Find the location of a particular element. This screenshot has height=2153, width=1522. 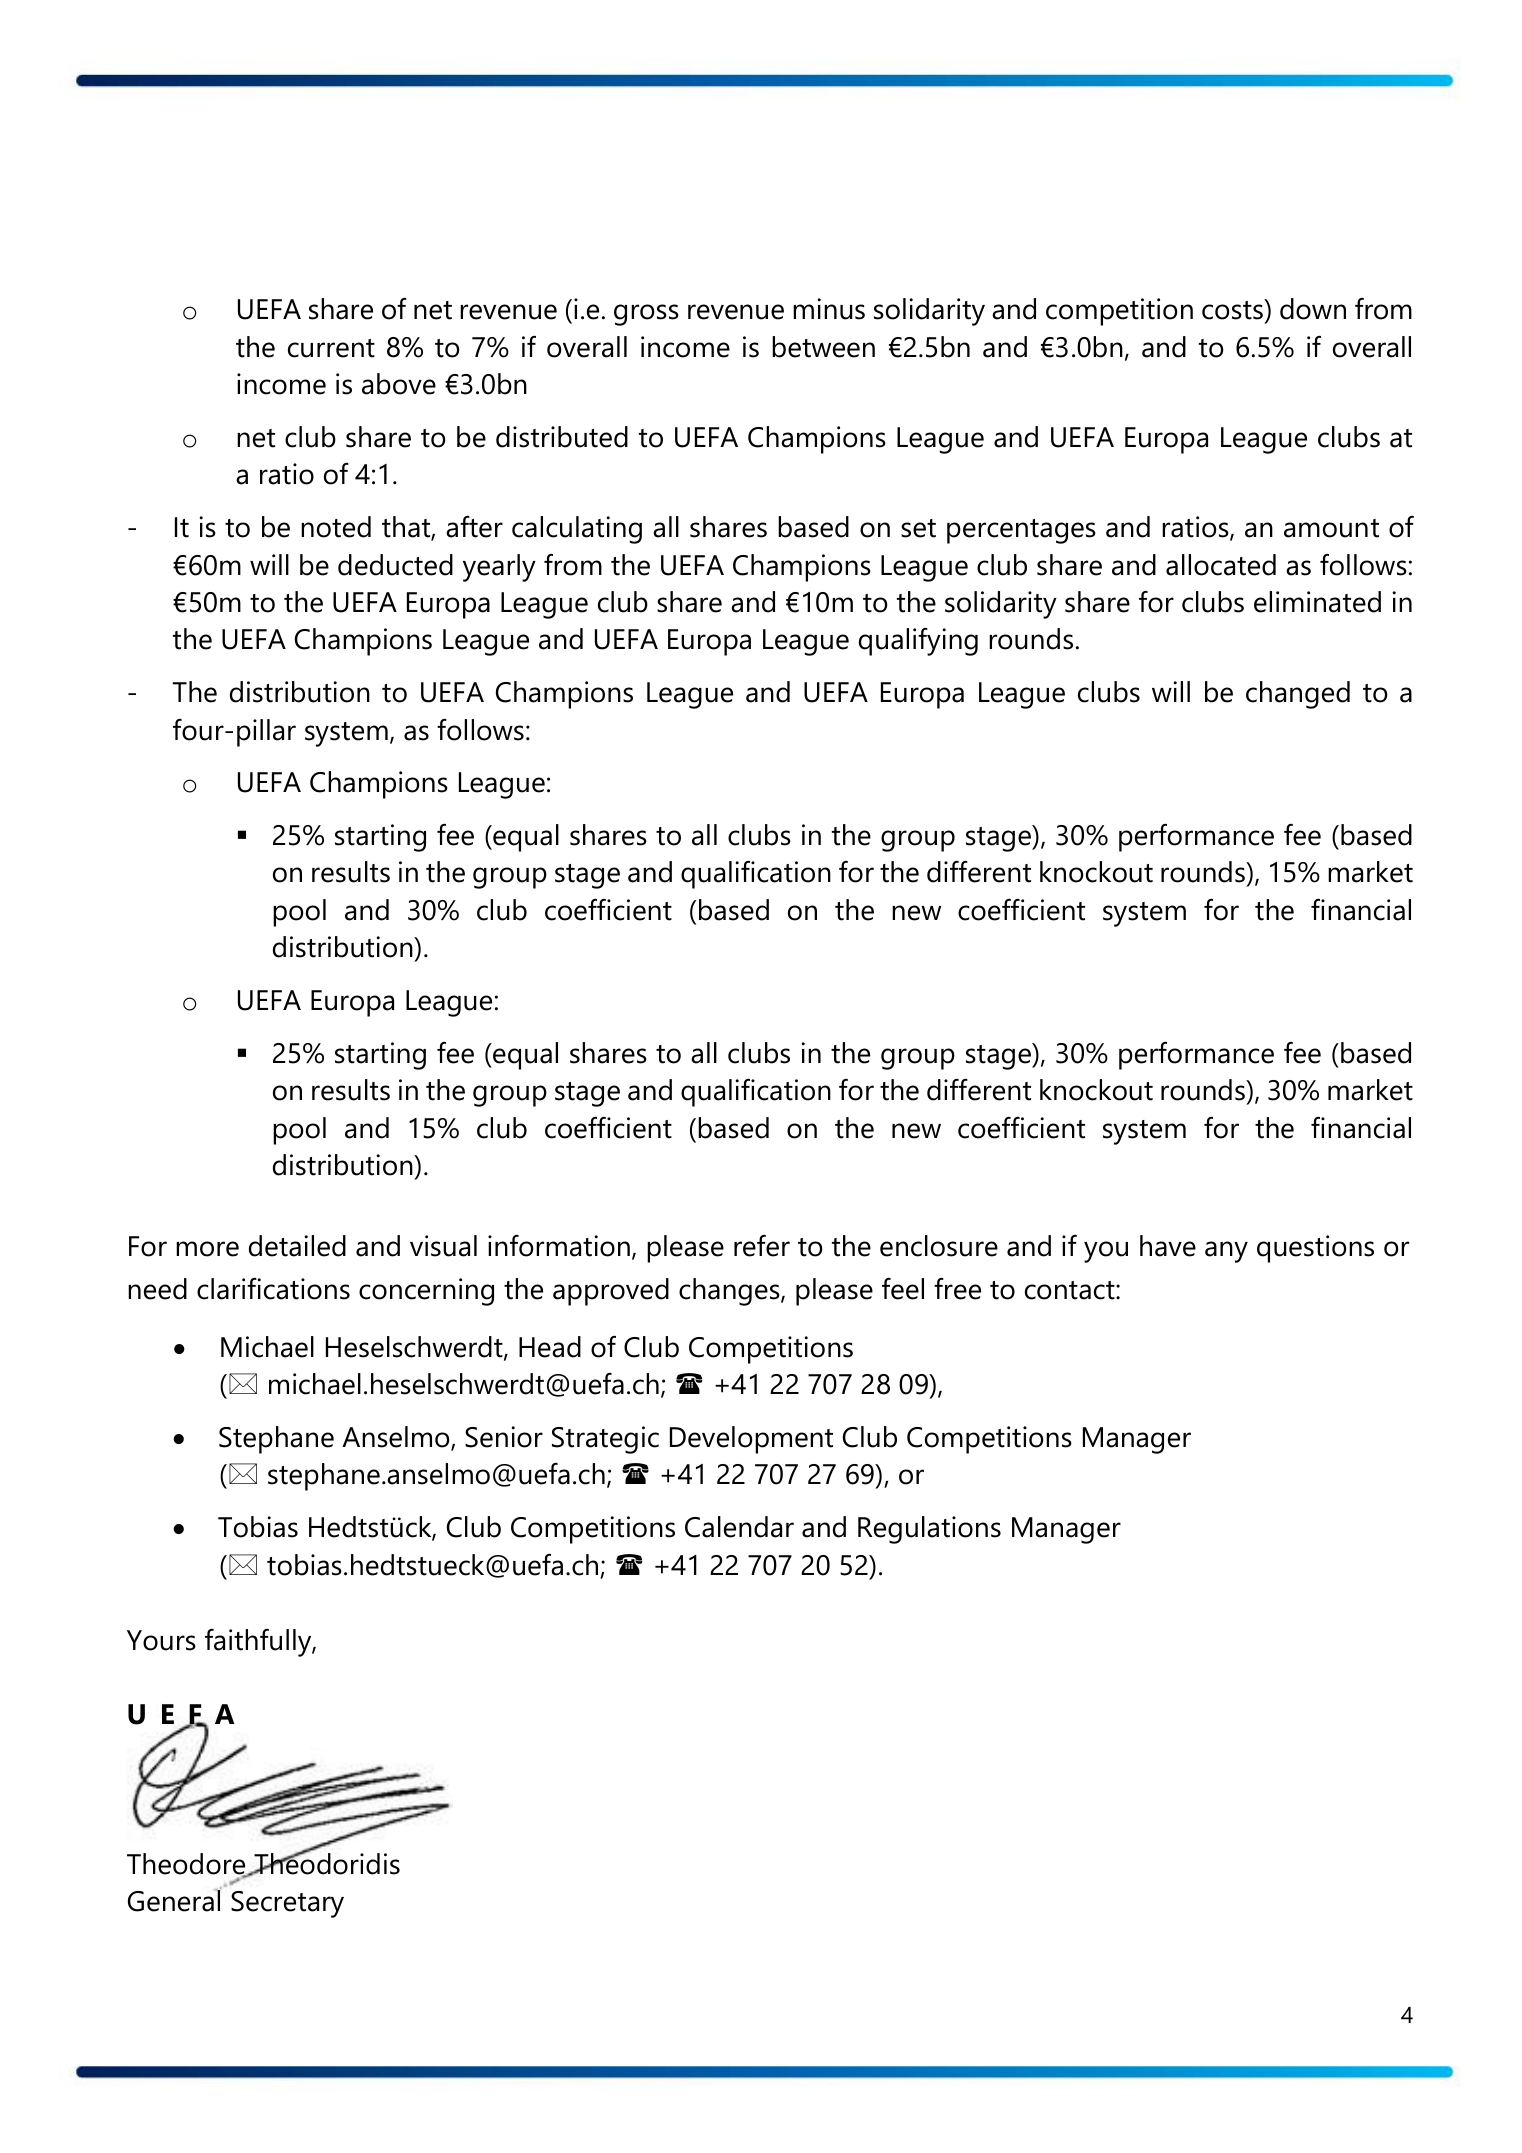

have is located at coordinates (1168, 1246).
